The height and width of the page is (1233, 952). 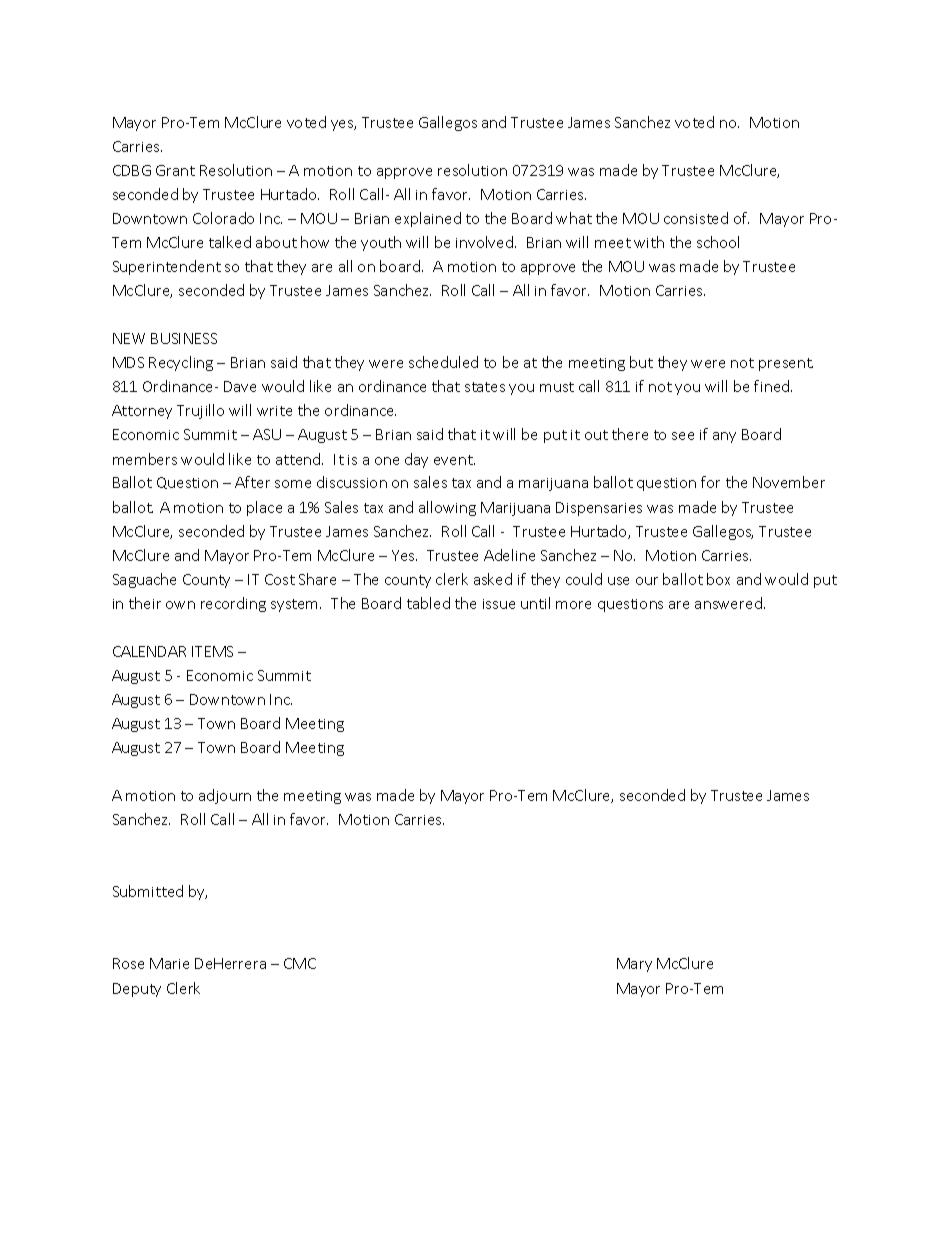 What do you see at coordinates (573, 605) in the page?
I see `more` at bounding box center [573, 605].
